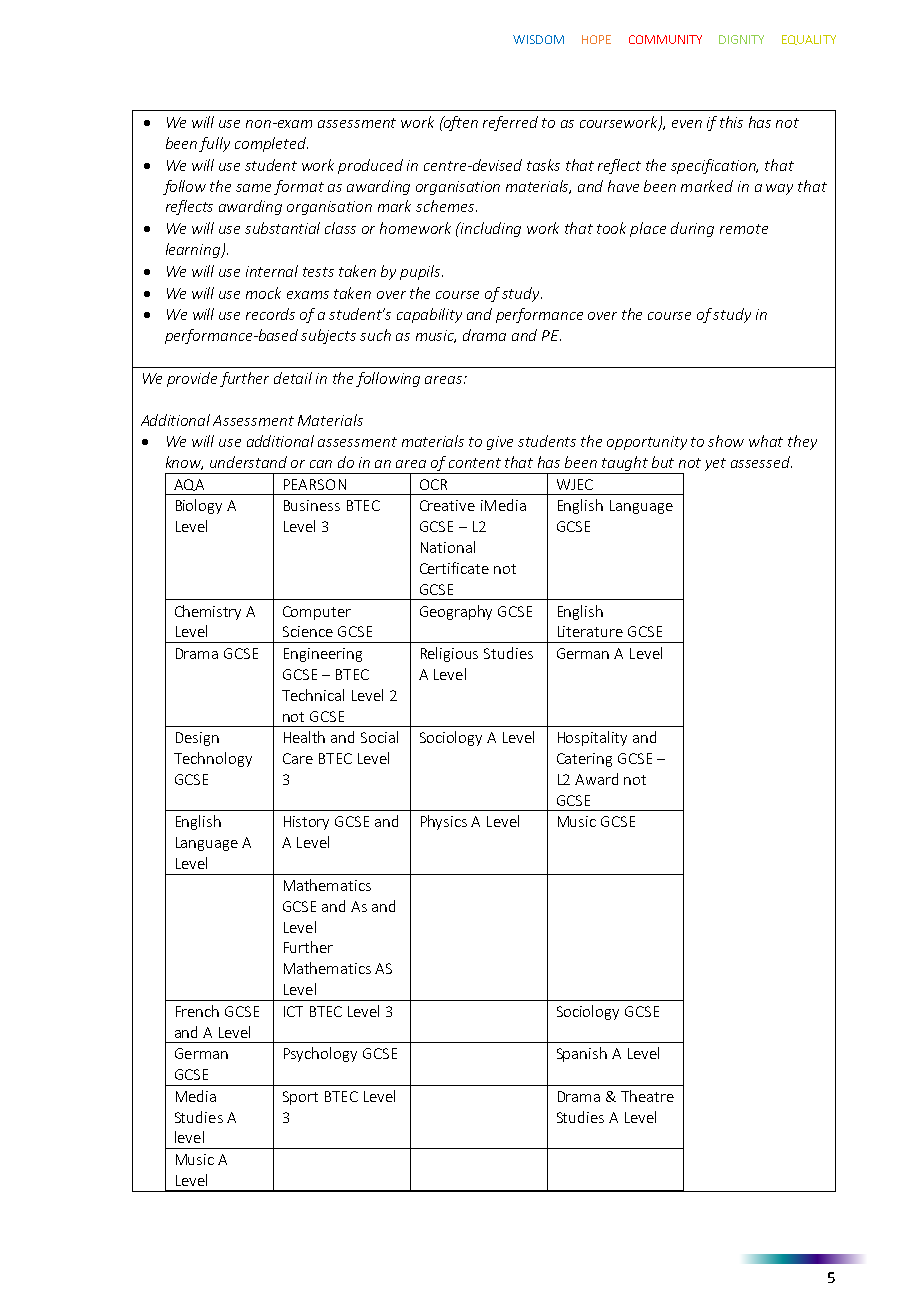  Describe the element at coordinates (300, 1098) in the screenshot. I see `Sport` at that location.
